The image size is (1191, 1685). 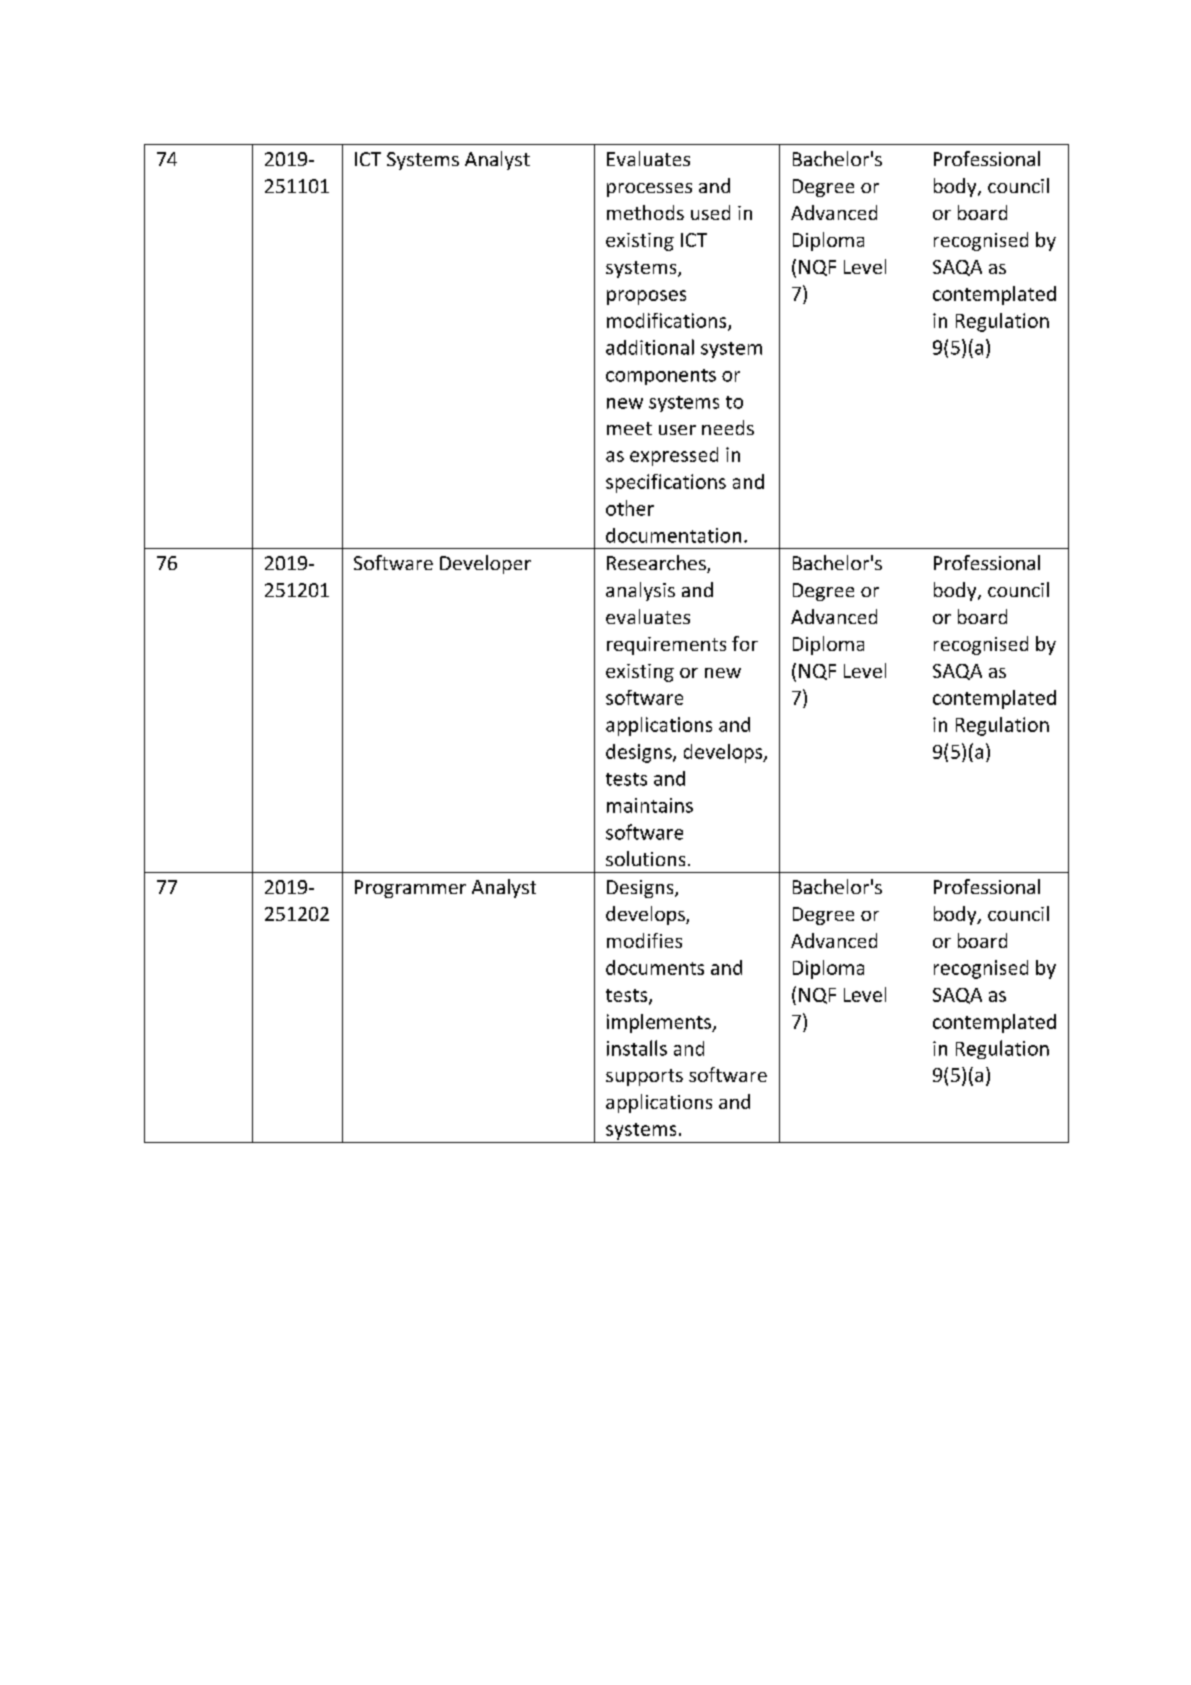 What do you see at coordinates (650, 805) in the screenshot?
I see `maintains` at bounding box center [650, 805].
